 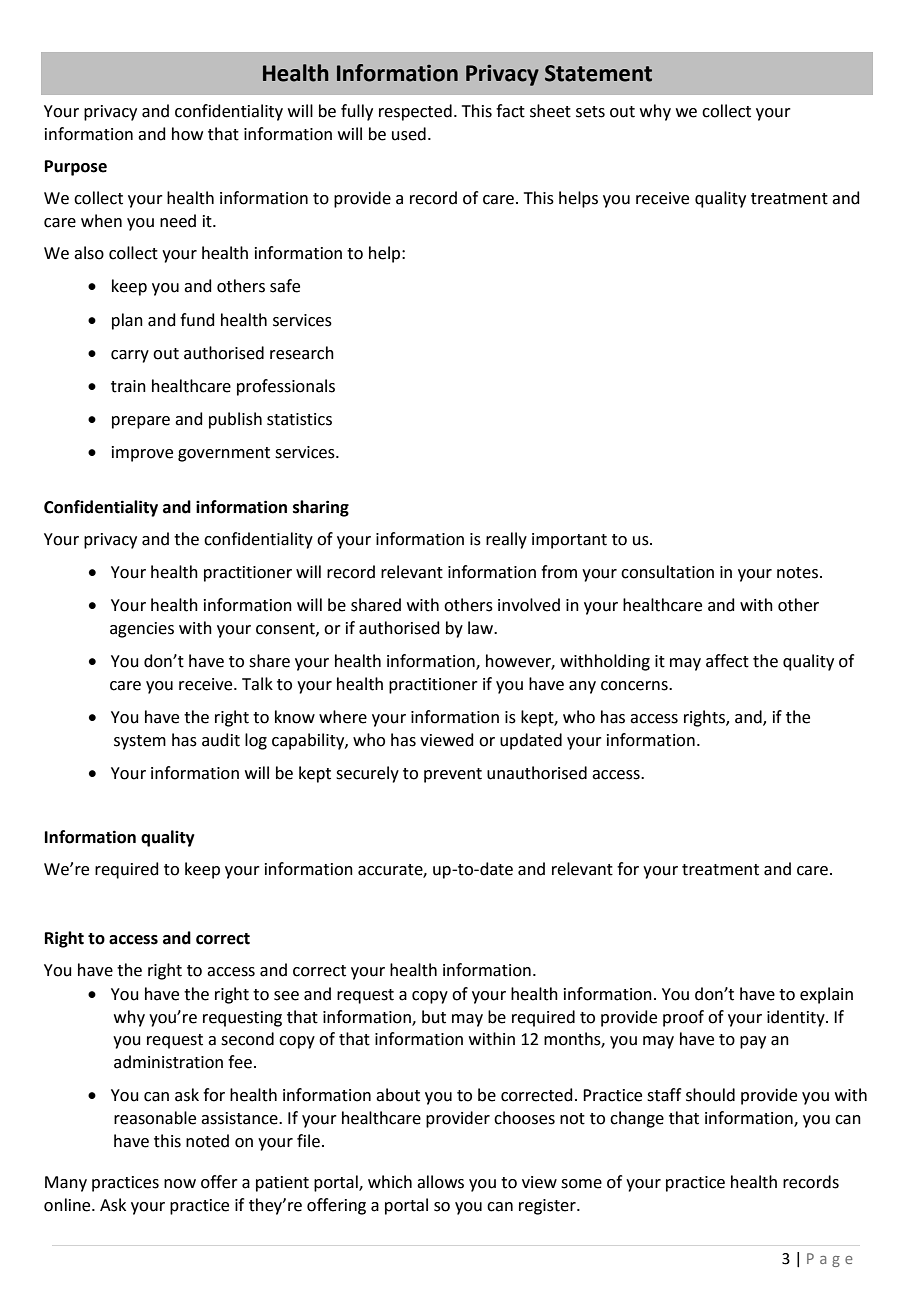 I want to click on notes, so click(x=797, y=573).
